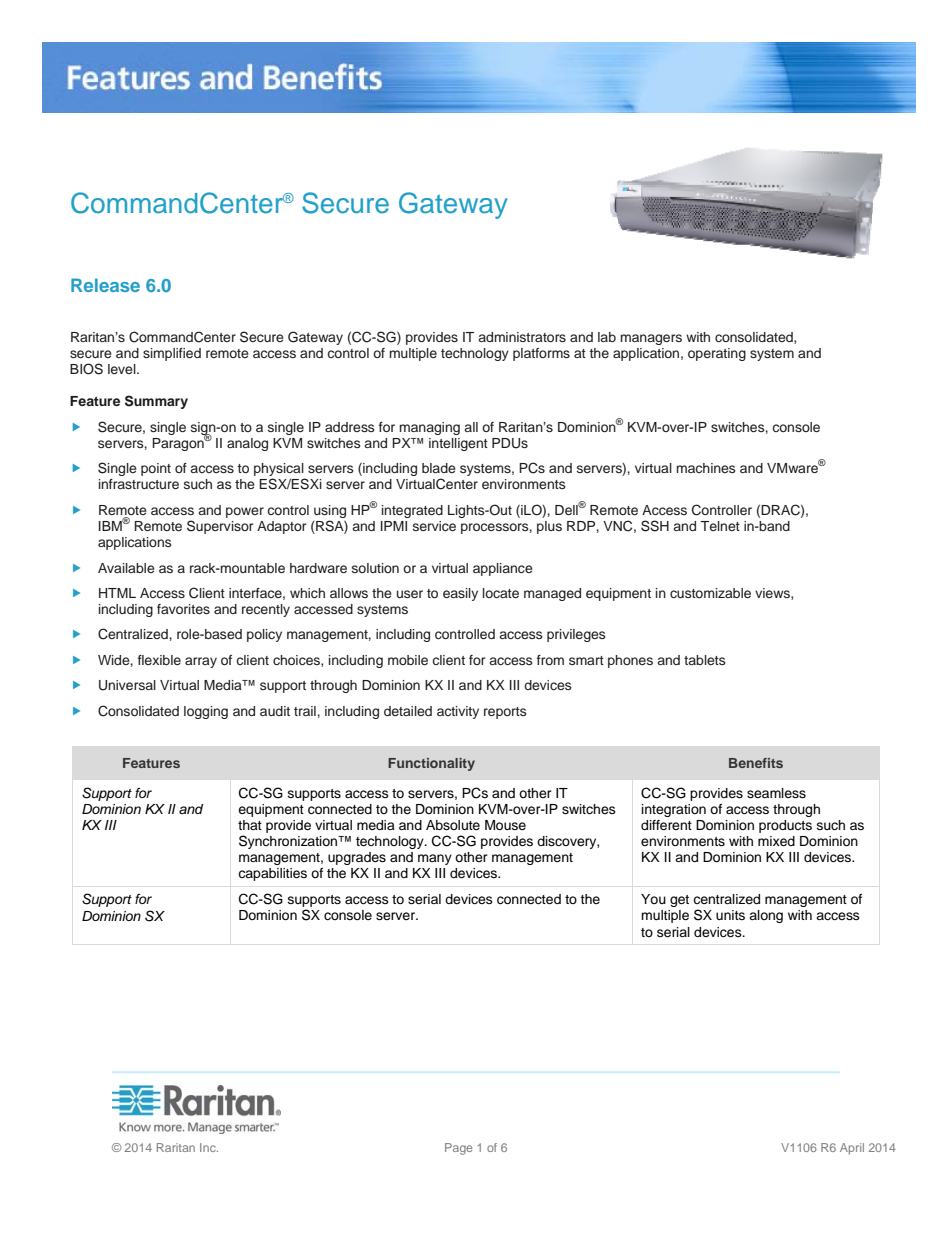 Image resolution: width=952 pixels, height=1233 pixels. What do you see at coordinates (206, 712) in the image?
I see `logging` at bounding box center [206, 712].
